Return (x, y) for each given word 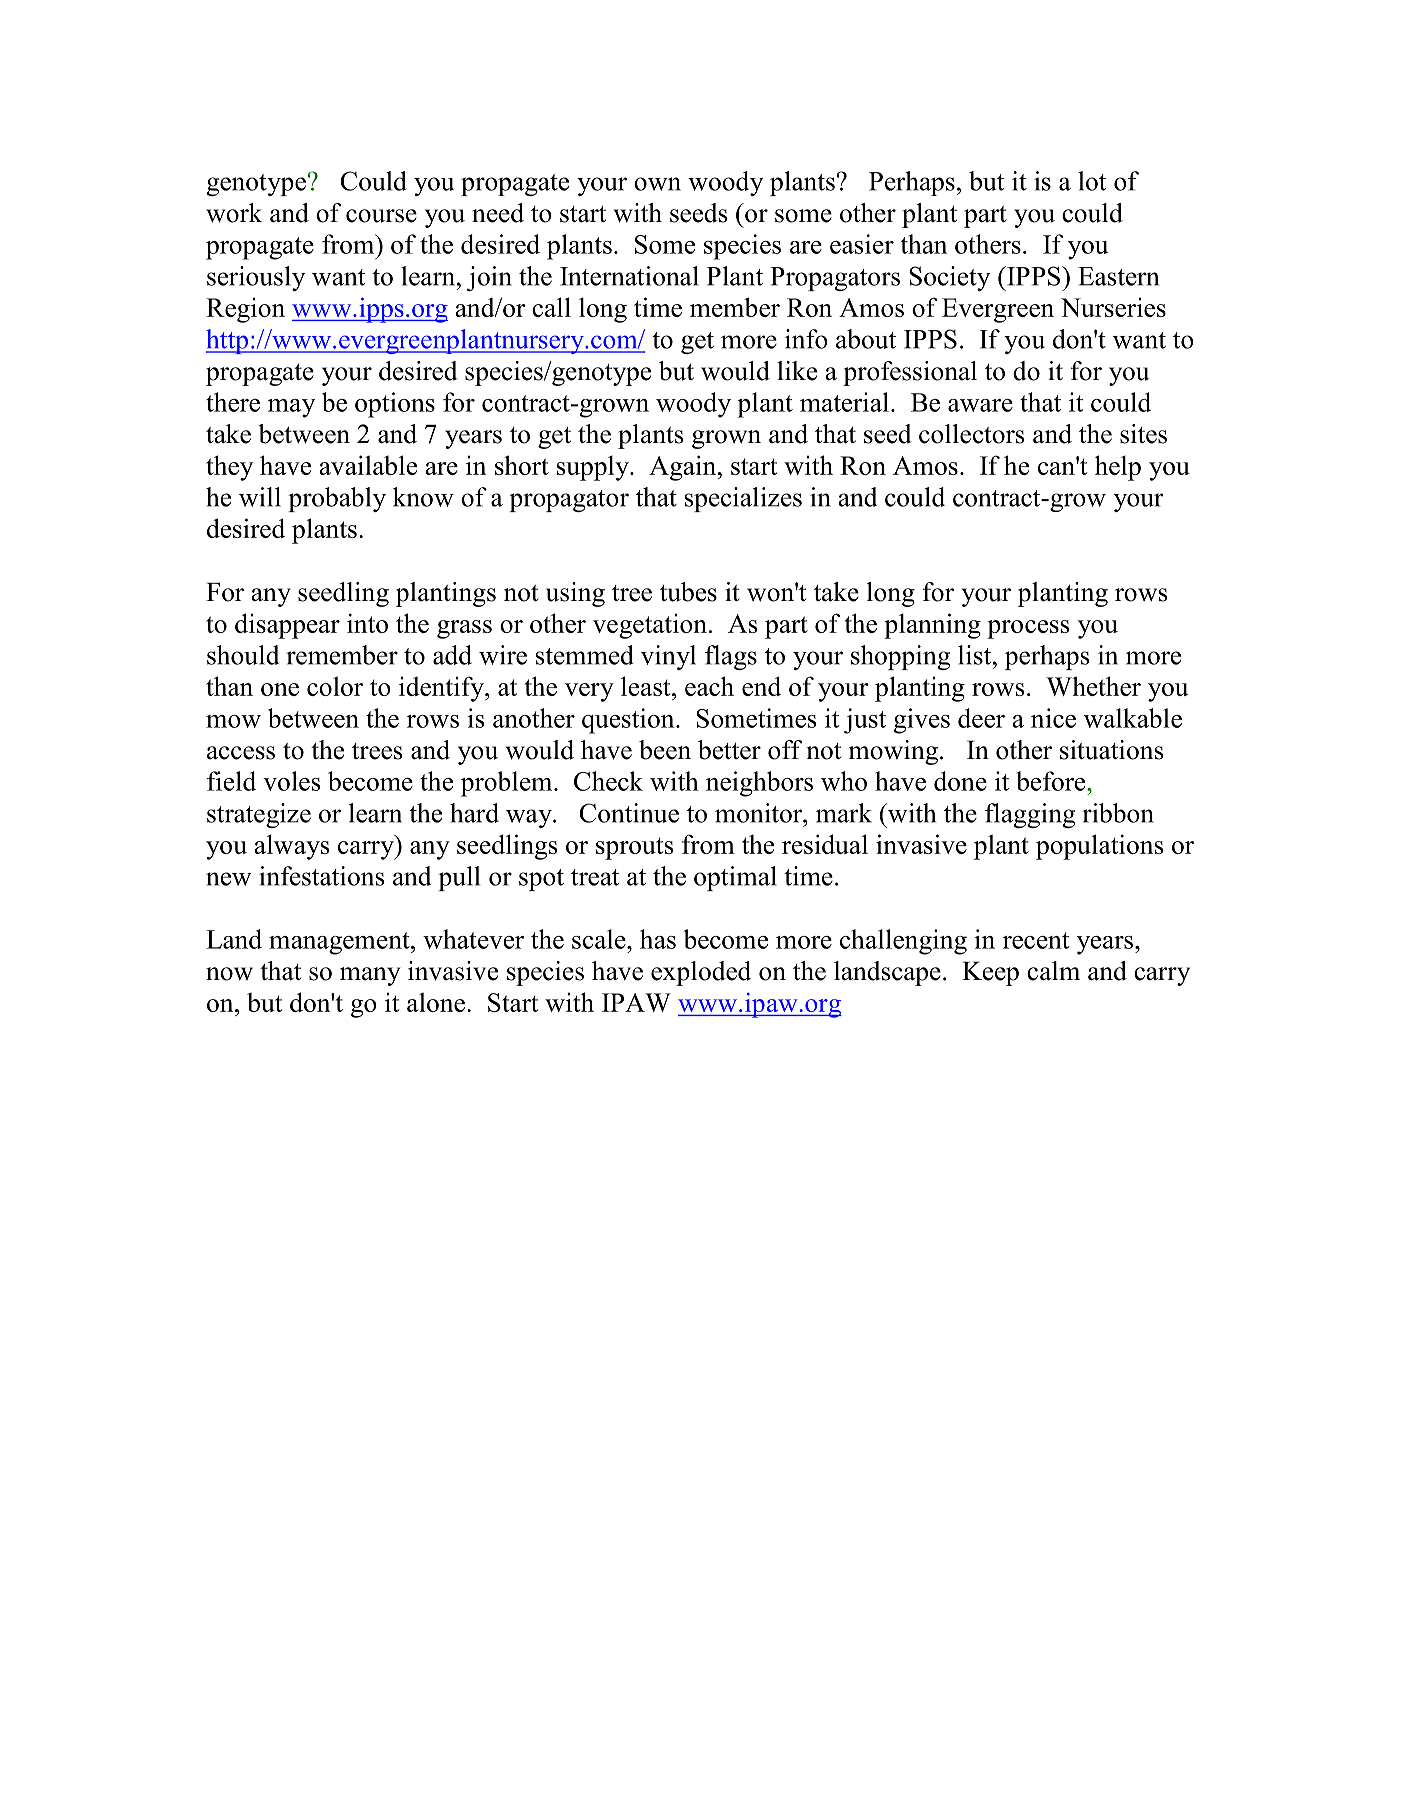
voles (291, 781)
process (1028, 629)
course (381, 216)
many (370, 976)
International (629, 276)
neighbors (759, 784)
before (1052, 781)
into (367, 623)
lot (1092, 181)
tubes (688, 592)
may (291, 408)
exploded (701, 973)
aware (980, 405)
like (797, 371)
